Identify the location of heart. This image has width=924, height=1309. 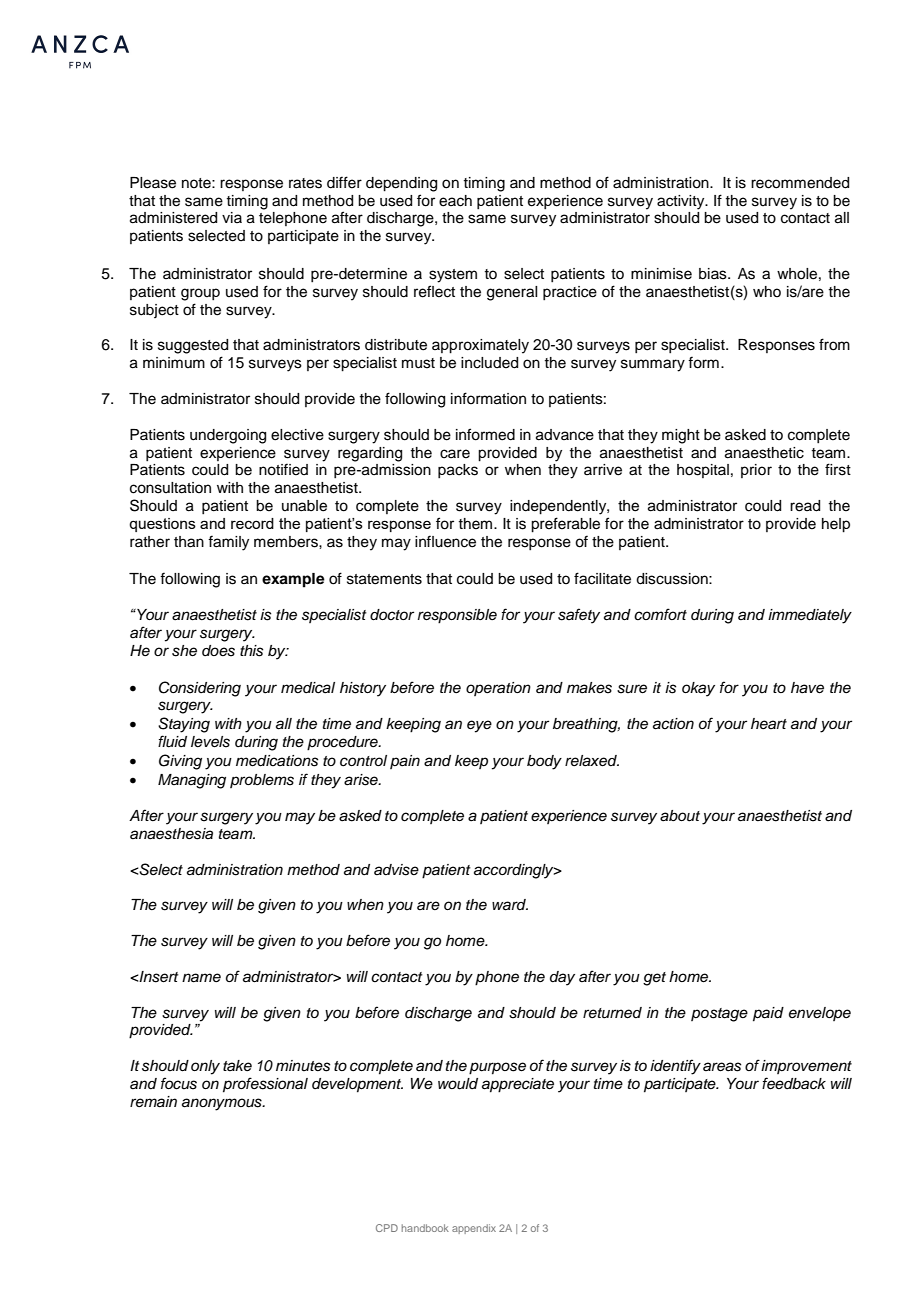
(769, 723).
